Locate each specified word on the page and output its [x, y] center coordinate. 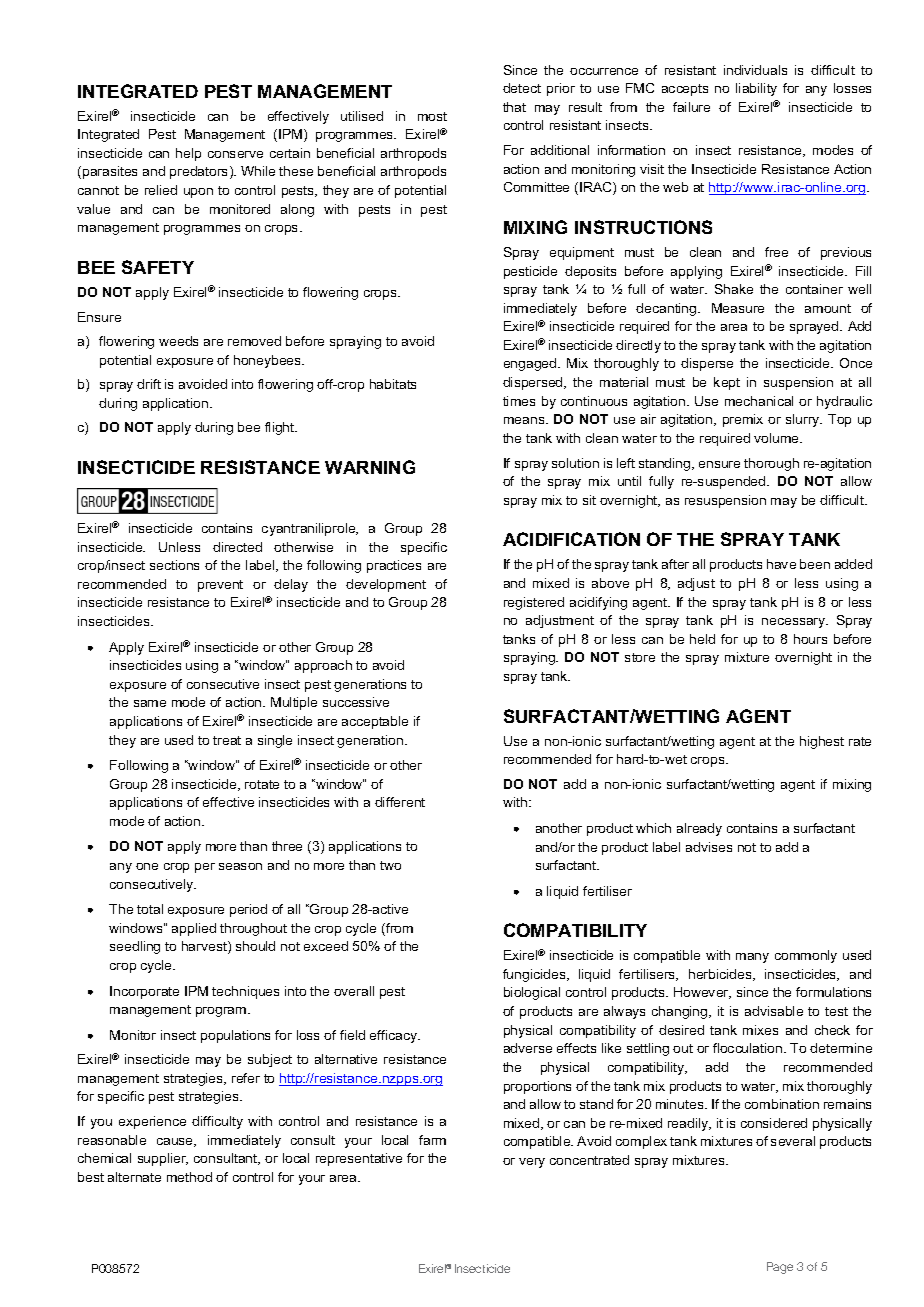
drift [149, 384]
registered [534, 603]
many [752, 958]
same [150, 703]
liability [756, 89]
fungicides [535, 975]
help [188, 154]
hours [810, 639]
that [514, 107]
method [189, 1177]
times [519, 401]
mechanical [759, 401]
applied [194, 929]
